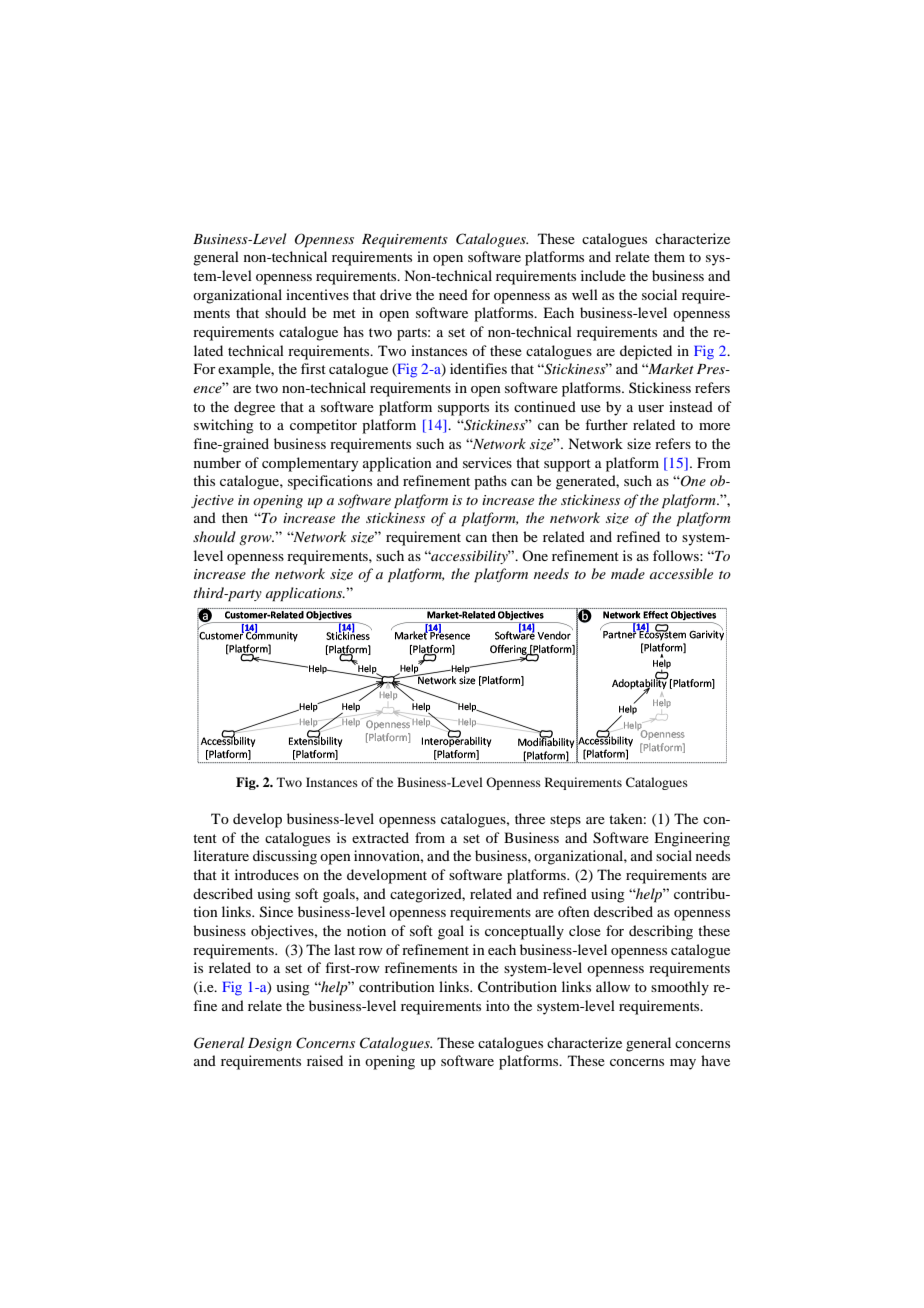  Describe the element at coordinates (487, 462) in the image. I see `services` at that location.
